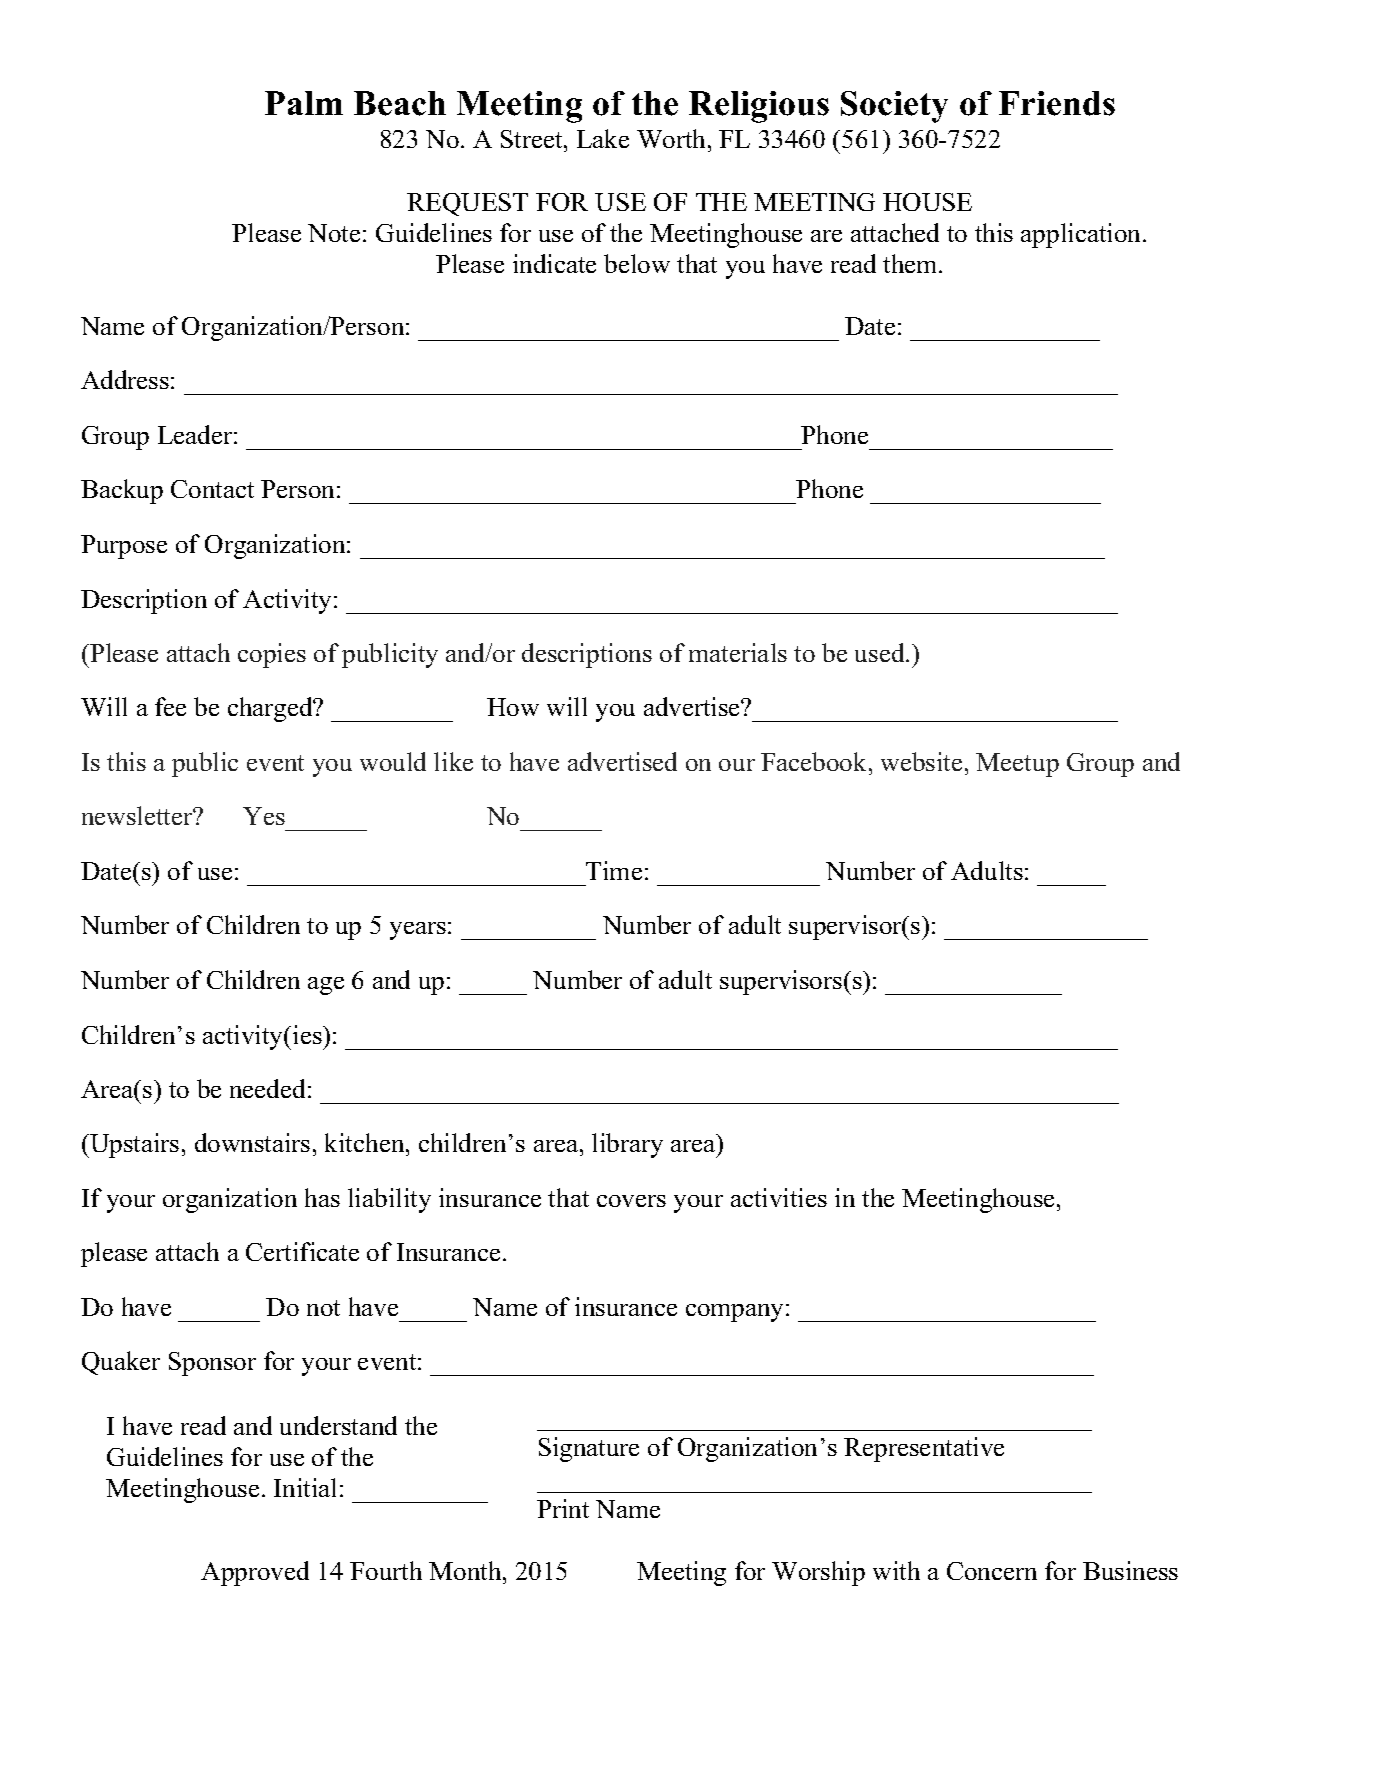  What do you see at coordinates (212, 489) in the page?
I see `Contact` at bounding box center [212, 489].
